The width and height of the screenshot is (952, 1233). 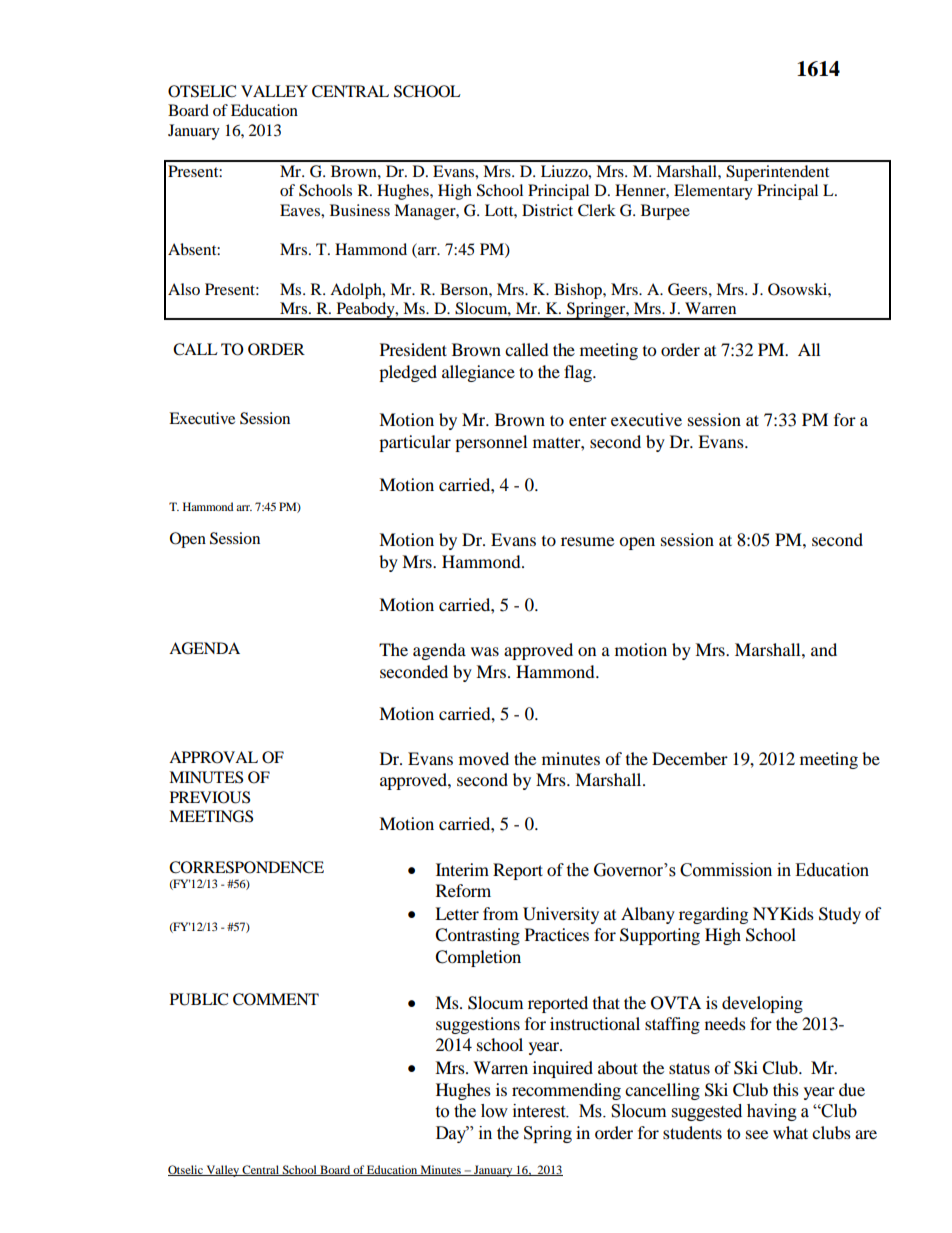 What do you see at coordinates (824, 649) in the screenshot?
I see `and` at bounding box center [824, 649].
